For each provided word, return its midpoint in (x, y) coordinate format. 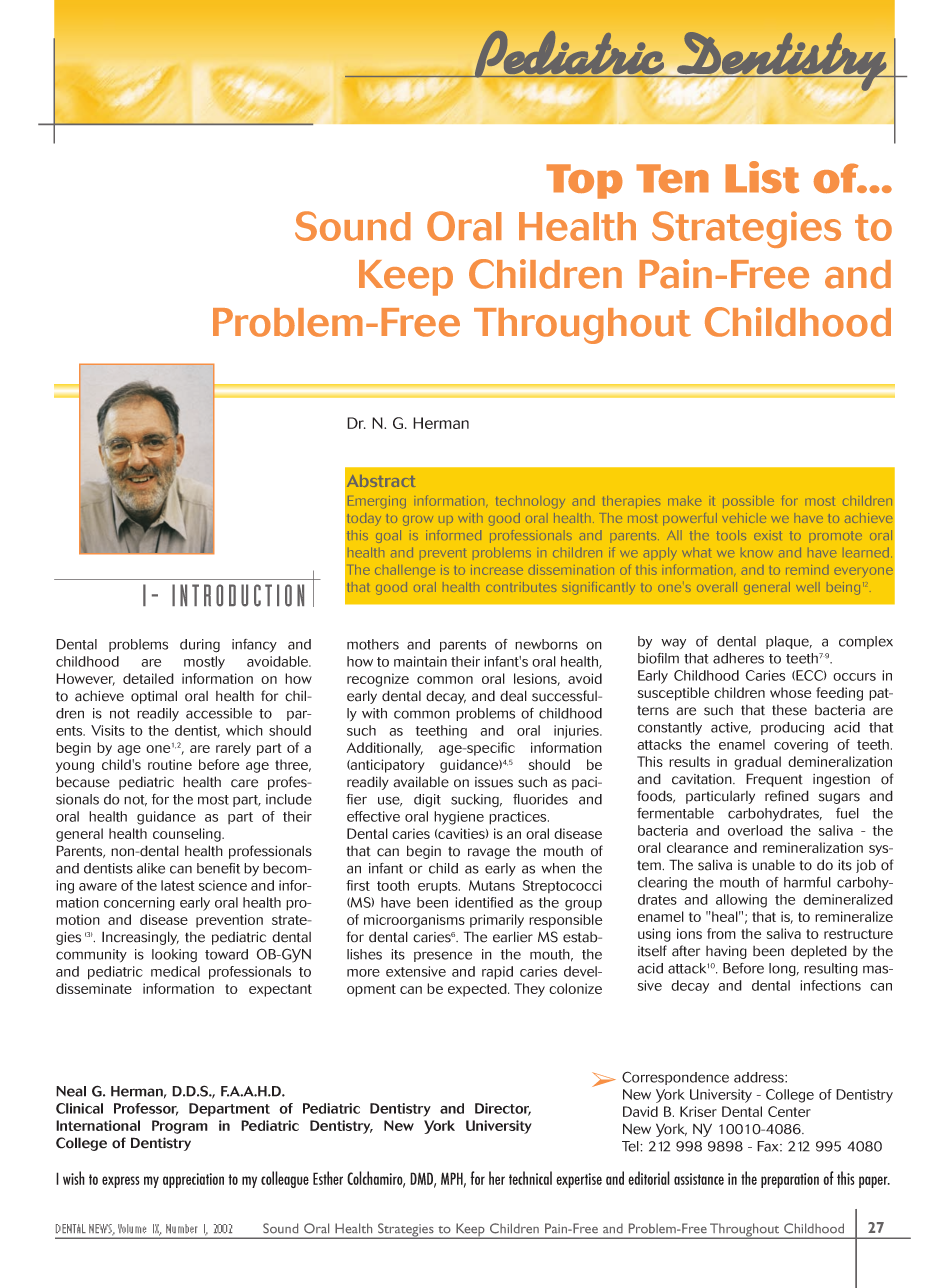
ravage (489, 853)
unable (773, 865)
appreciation (193, 1180)
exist (767, 535)
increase (497, 570)
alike (151, 868)
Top (584, 181)
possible (748, 502)
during (200, 646)
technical (530, 1178)
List (762, 177)
